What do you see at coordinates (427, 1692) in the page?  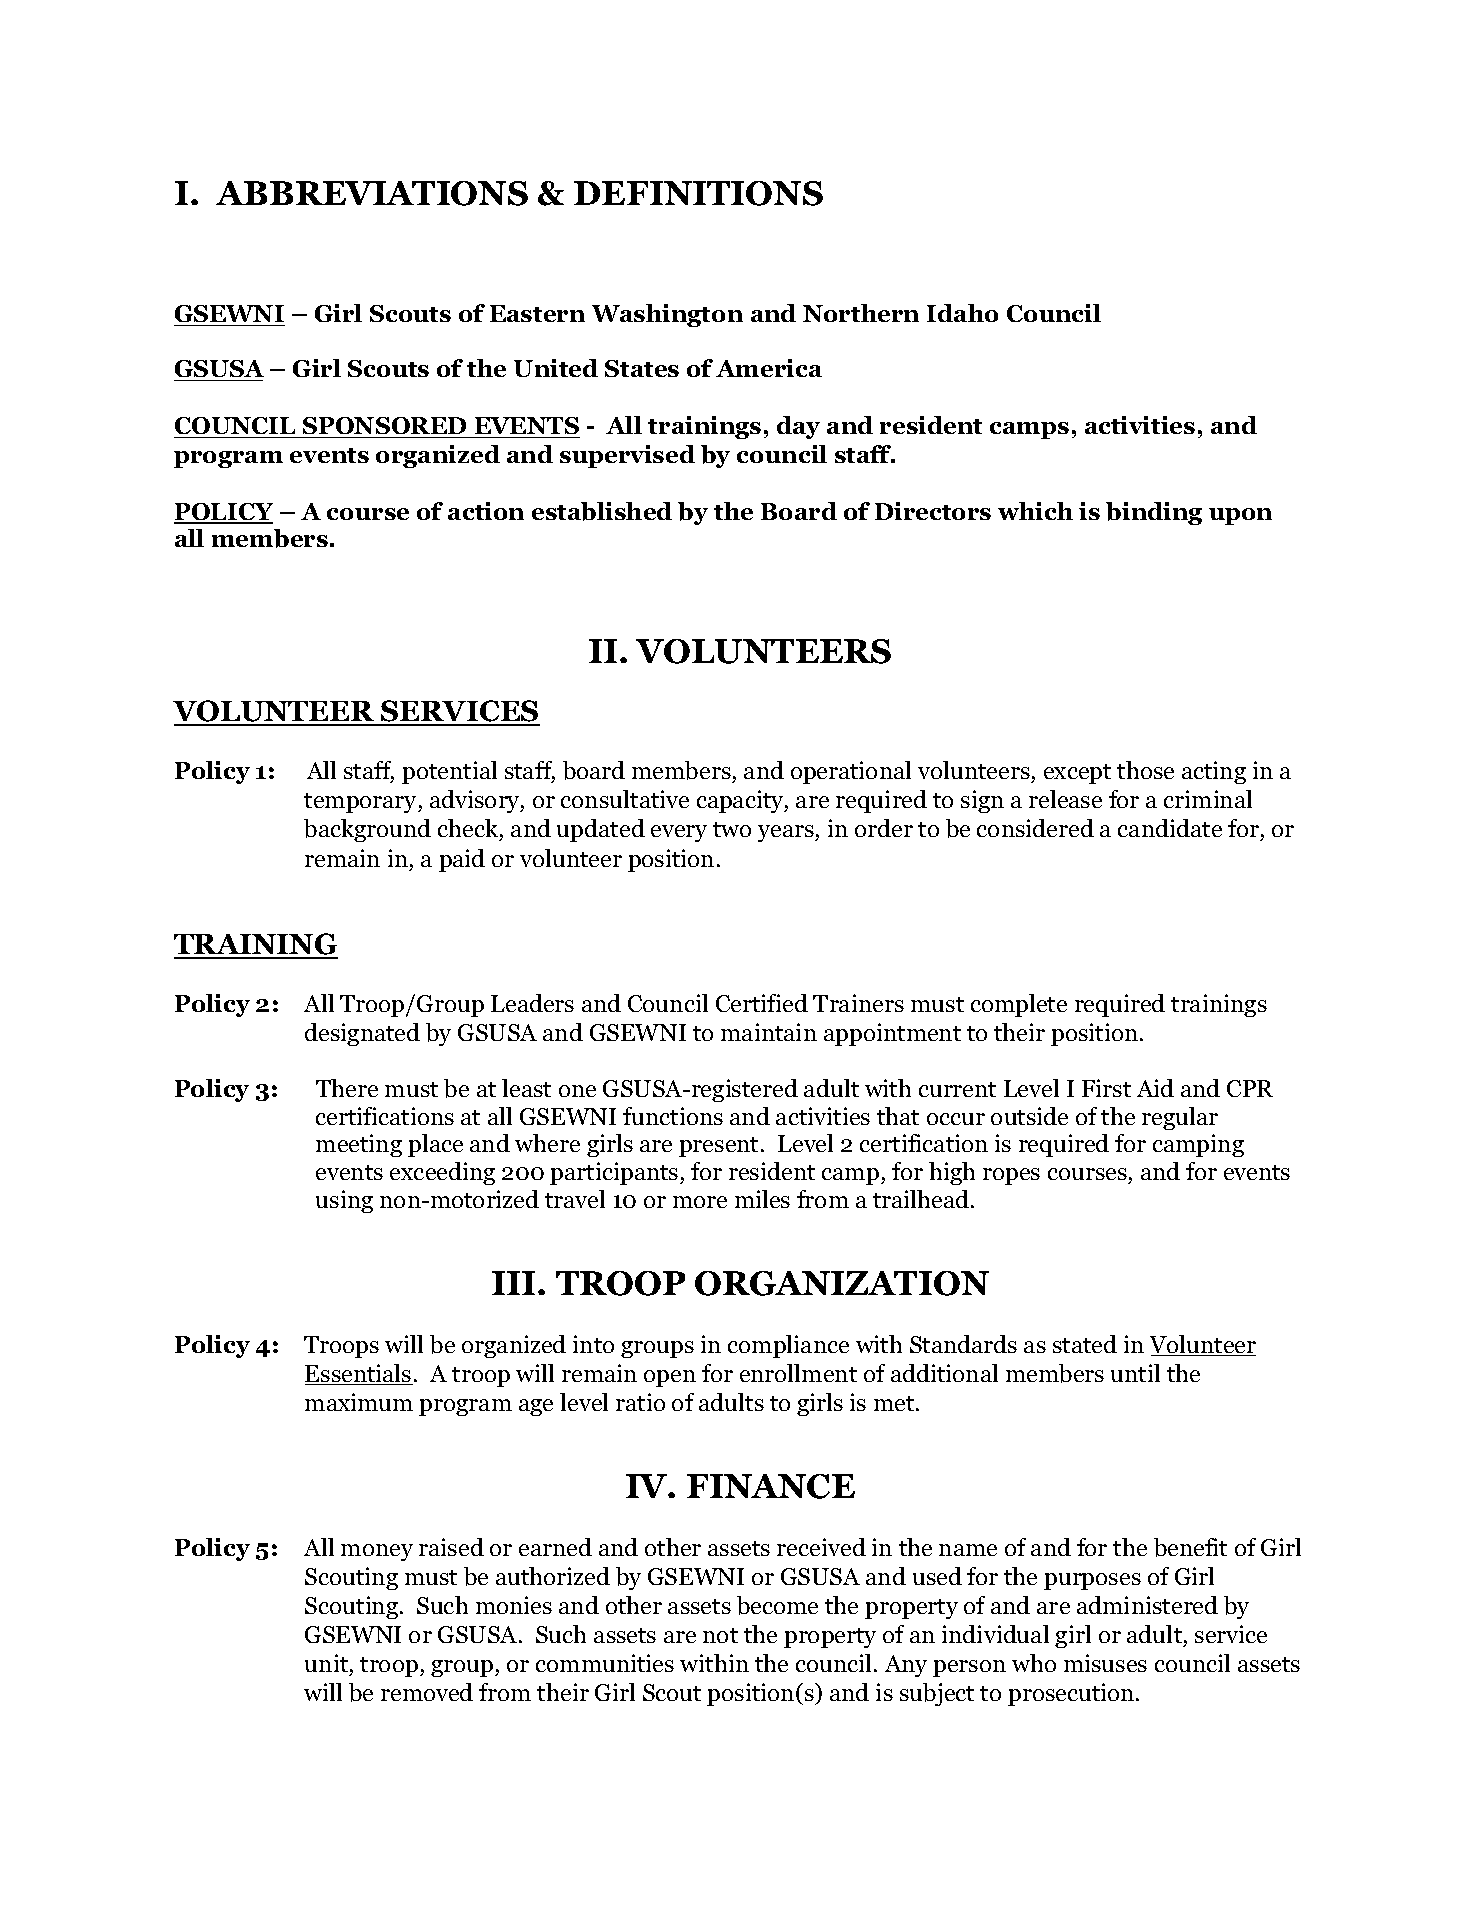 I see `removed` at bounding box center [427, 1692].
